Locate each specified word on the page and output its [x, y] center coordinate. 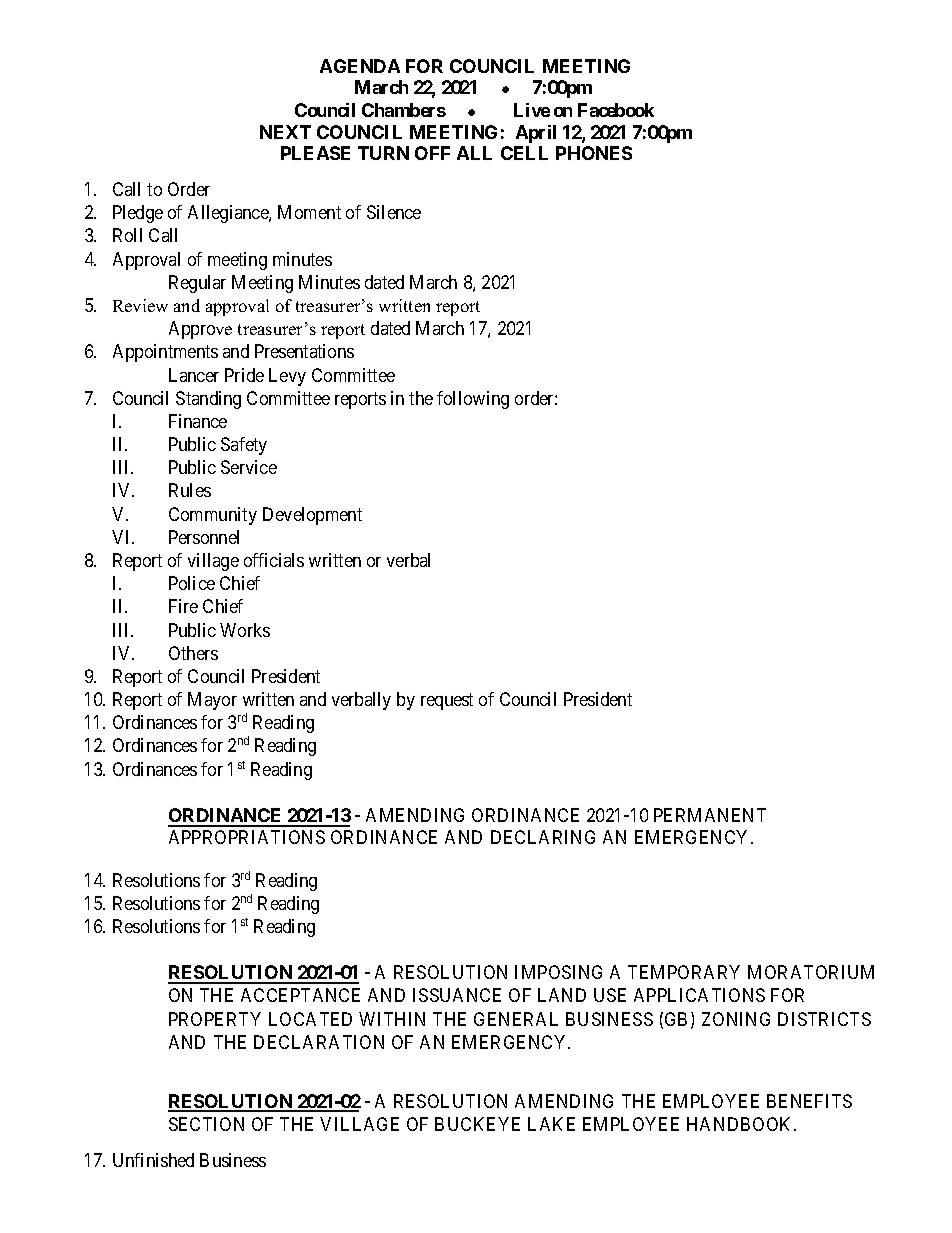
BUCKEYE [477, 1124]
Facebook [616, 110]
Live [532, 110]
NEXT [285, 132]
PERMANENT [710, 815]
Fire [183, 606]
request [447, 701]
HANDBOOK [741, 1124]
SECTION [206, 1124]
